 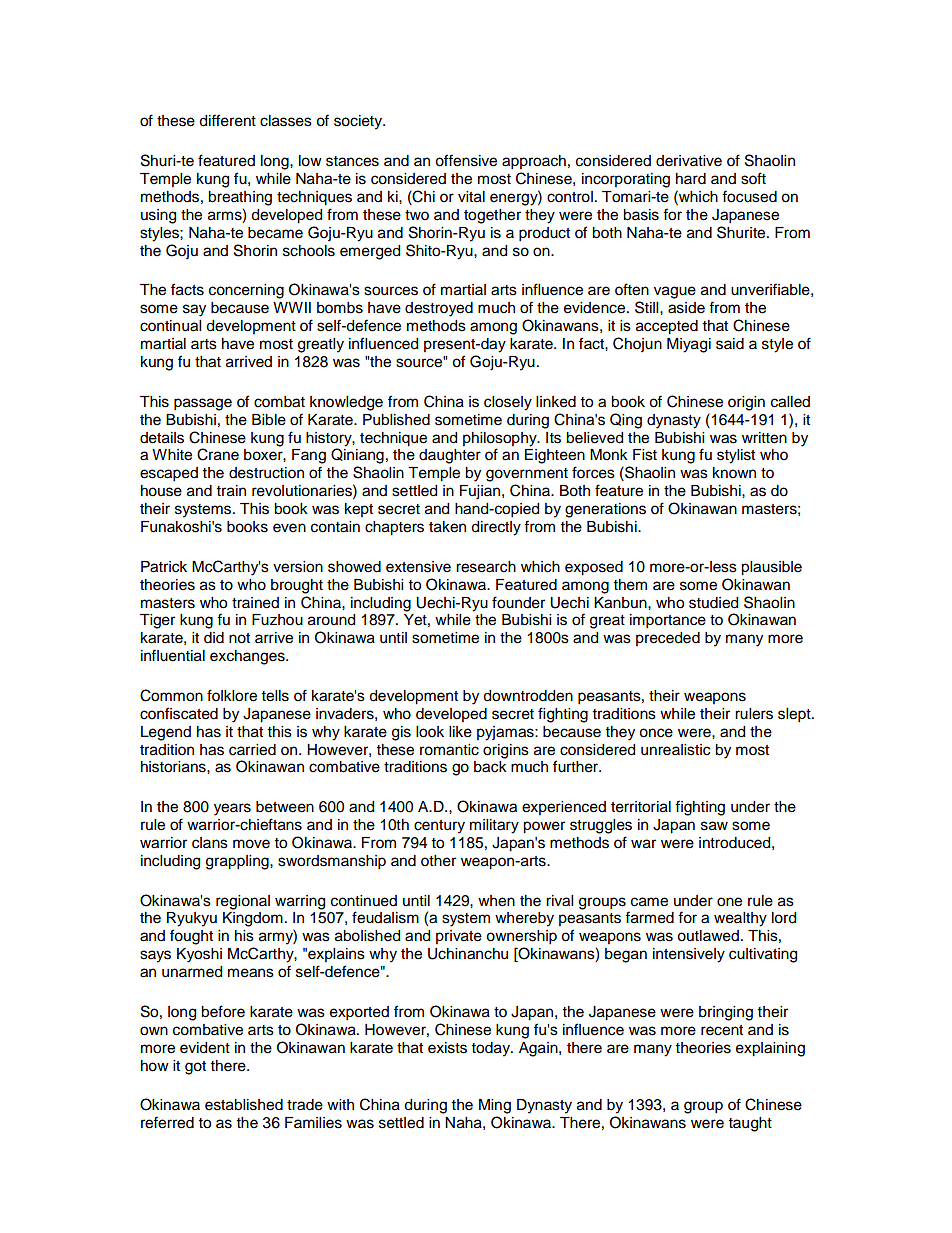 What do you see at coordinates (239, 638) in the screenshot?
I see `not` at bounding box center [239, 638].
